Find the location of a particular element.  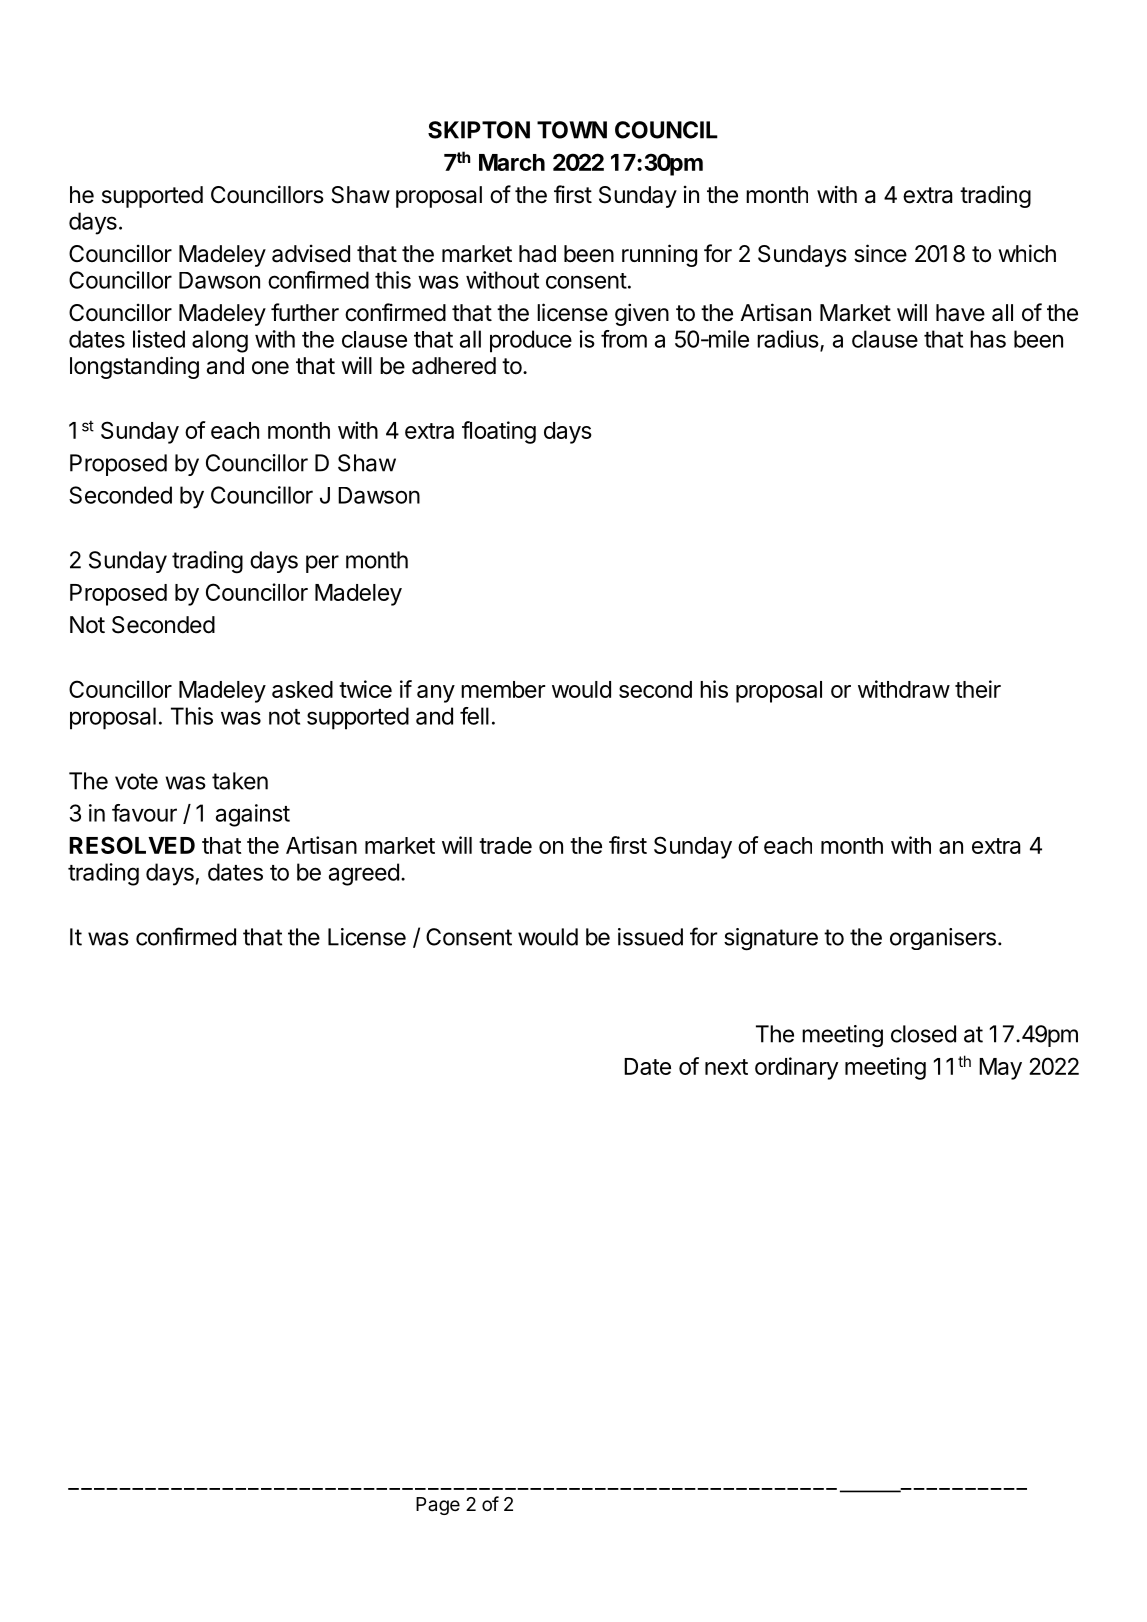

organisers is located at coordinates (943, 939).
